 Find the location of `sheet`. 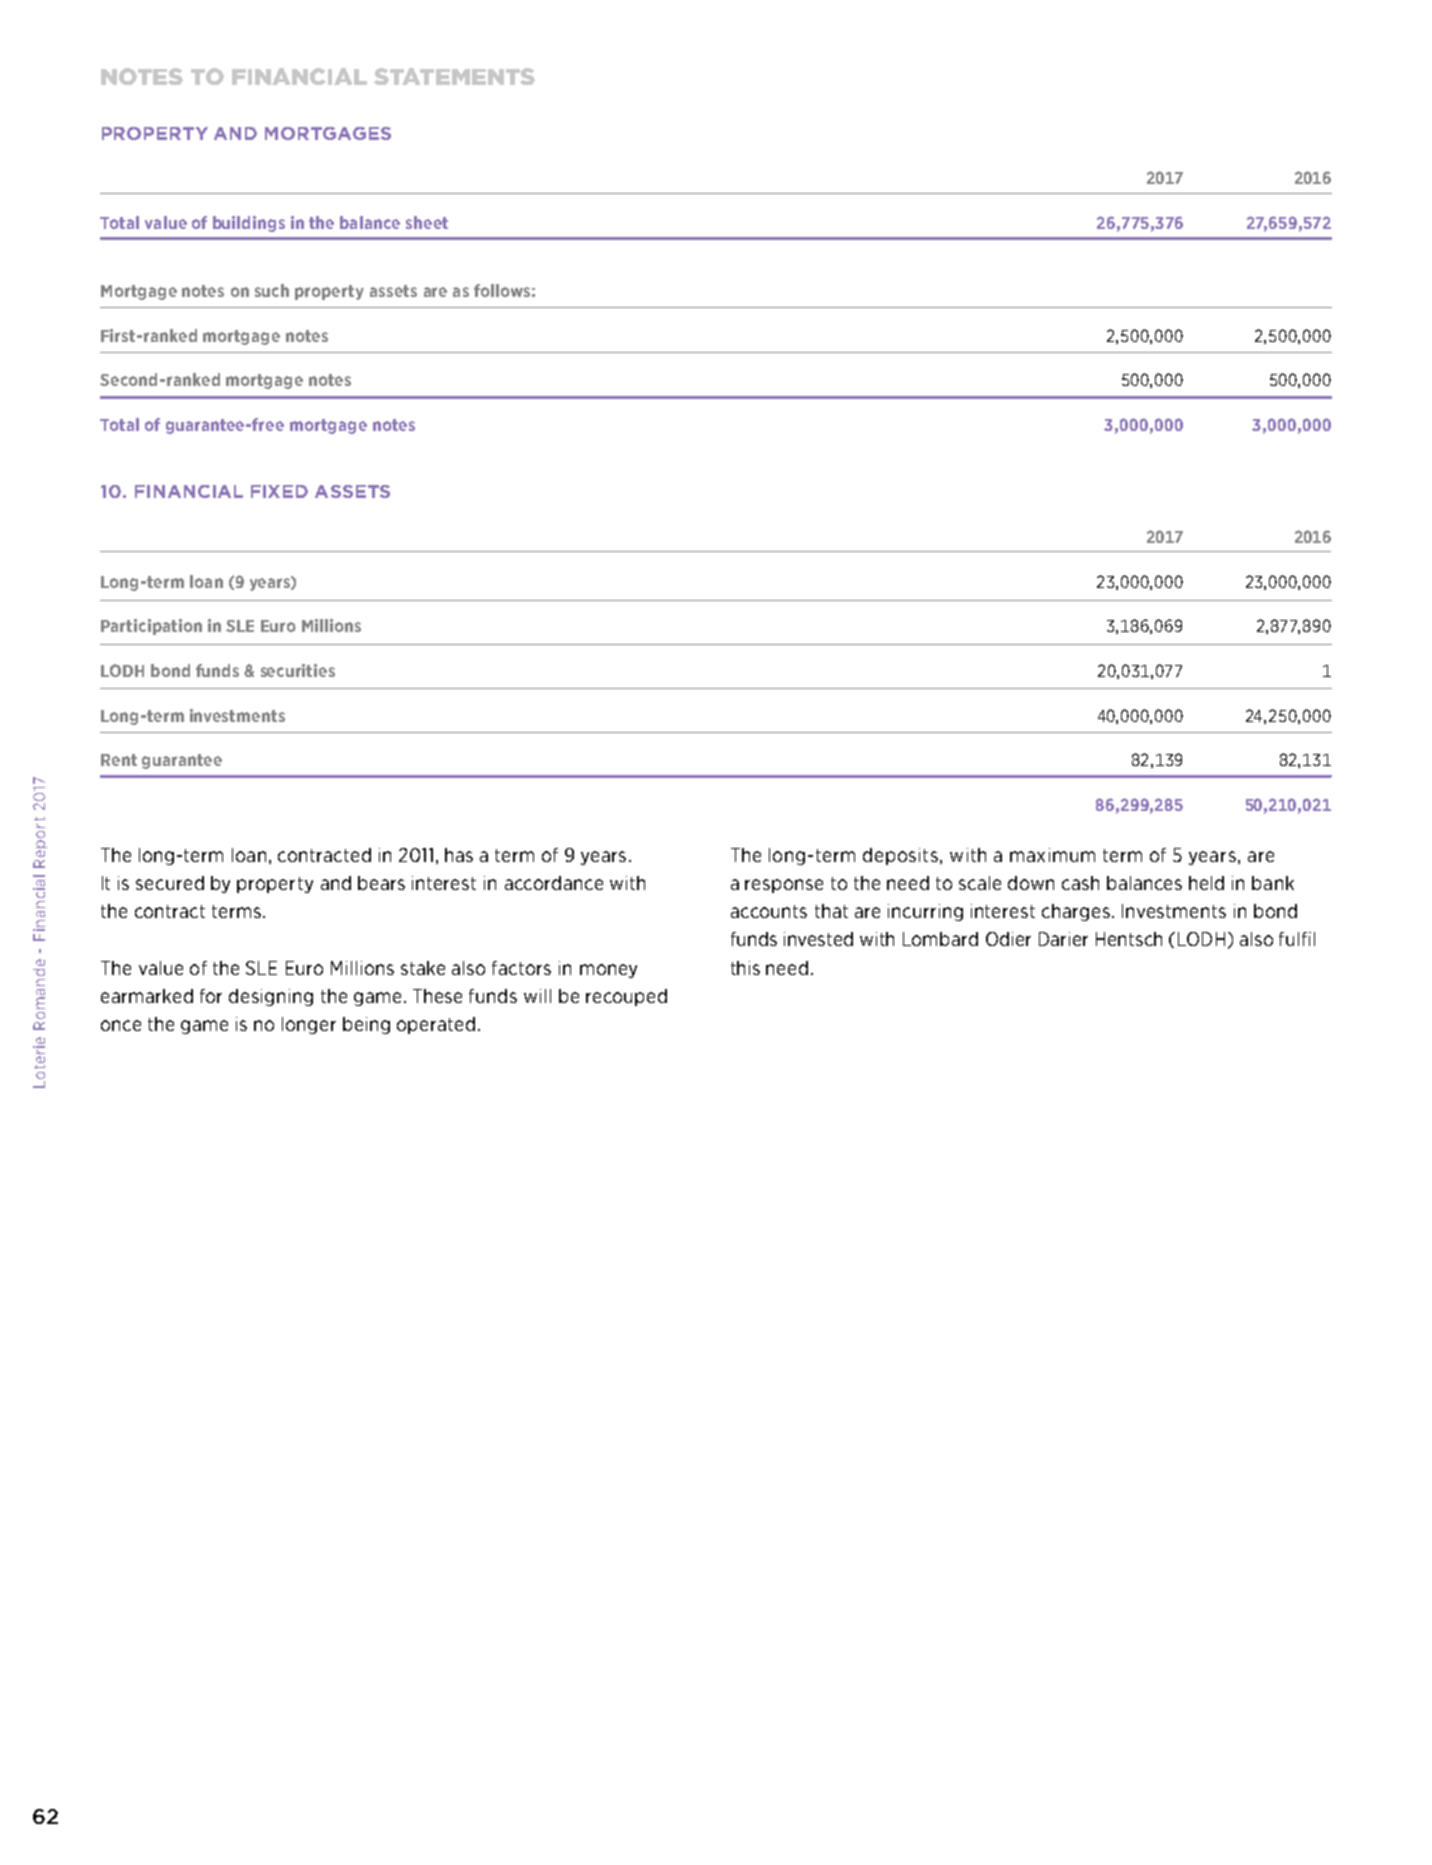

sheet is located at coordinates (427, 222).
